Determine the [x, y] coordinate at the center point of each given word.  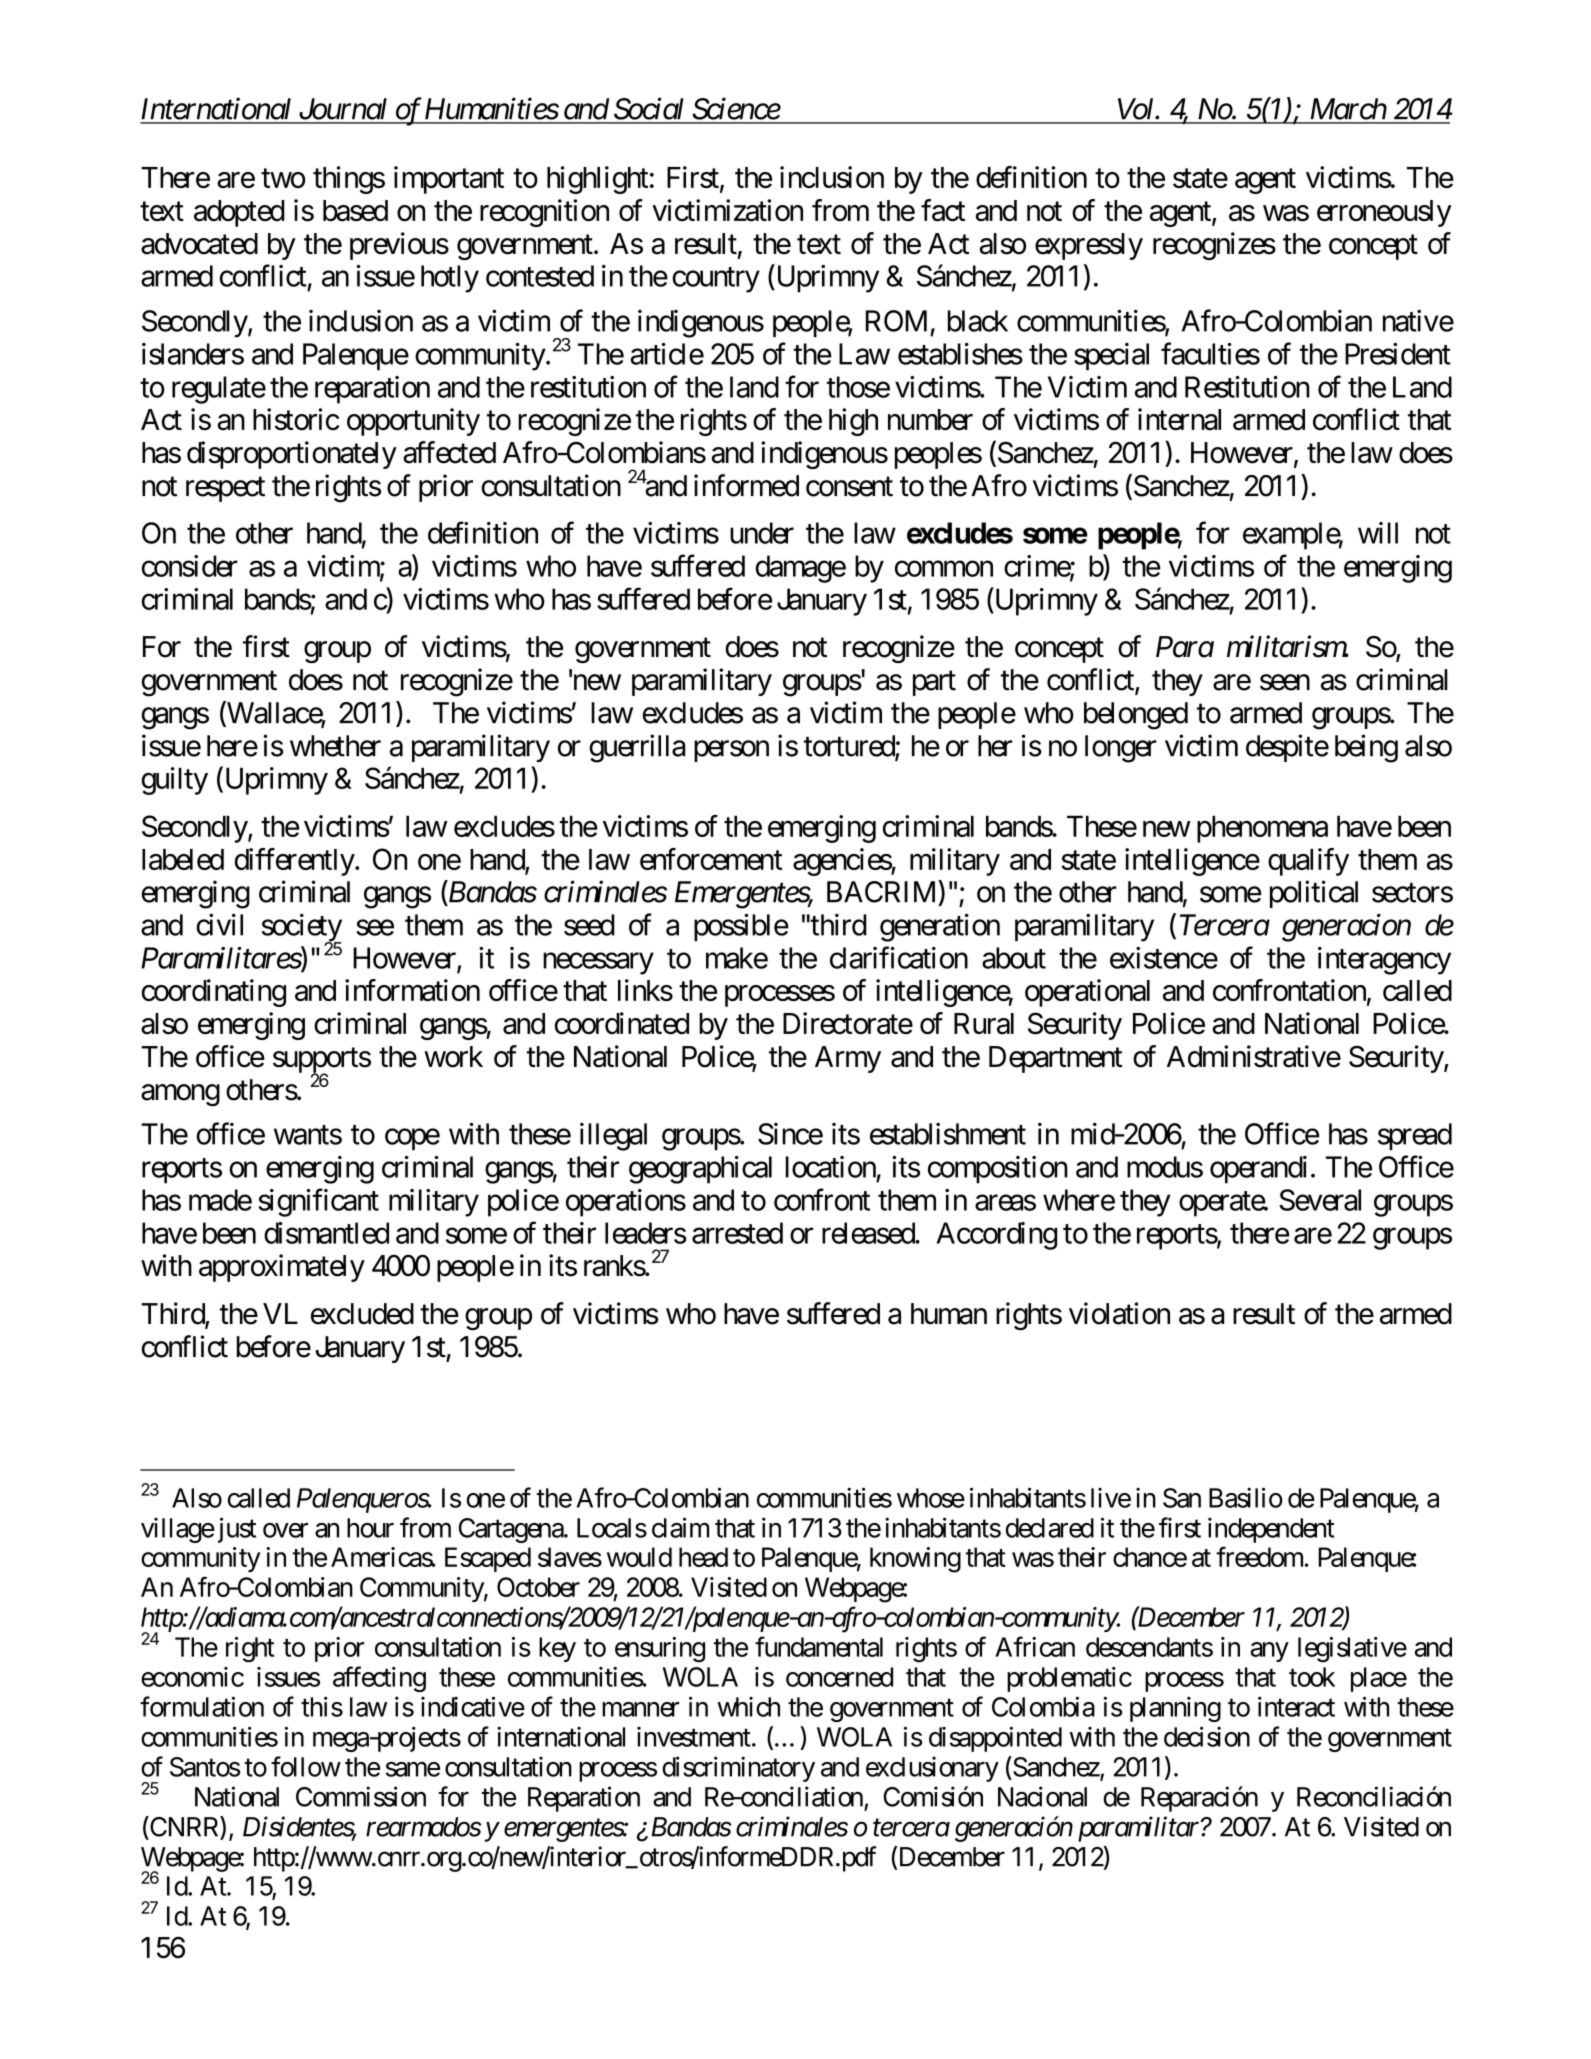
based [355, 211]
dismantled [326, 1233]
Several [1320, 1200]
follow [306, 1766]
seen [1285, 682]
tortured [850, 747]
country [716, 280]
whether [335, 746]
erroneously [1384, 213]
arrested [737, 1233]
